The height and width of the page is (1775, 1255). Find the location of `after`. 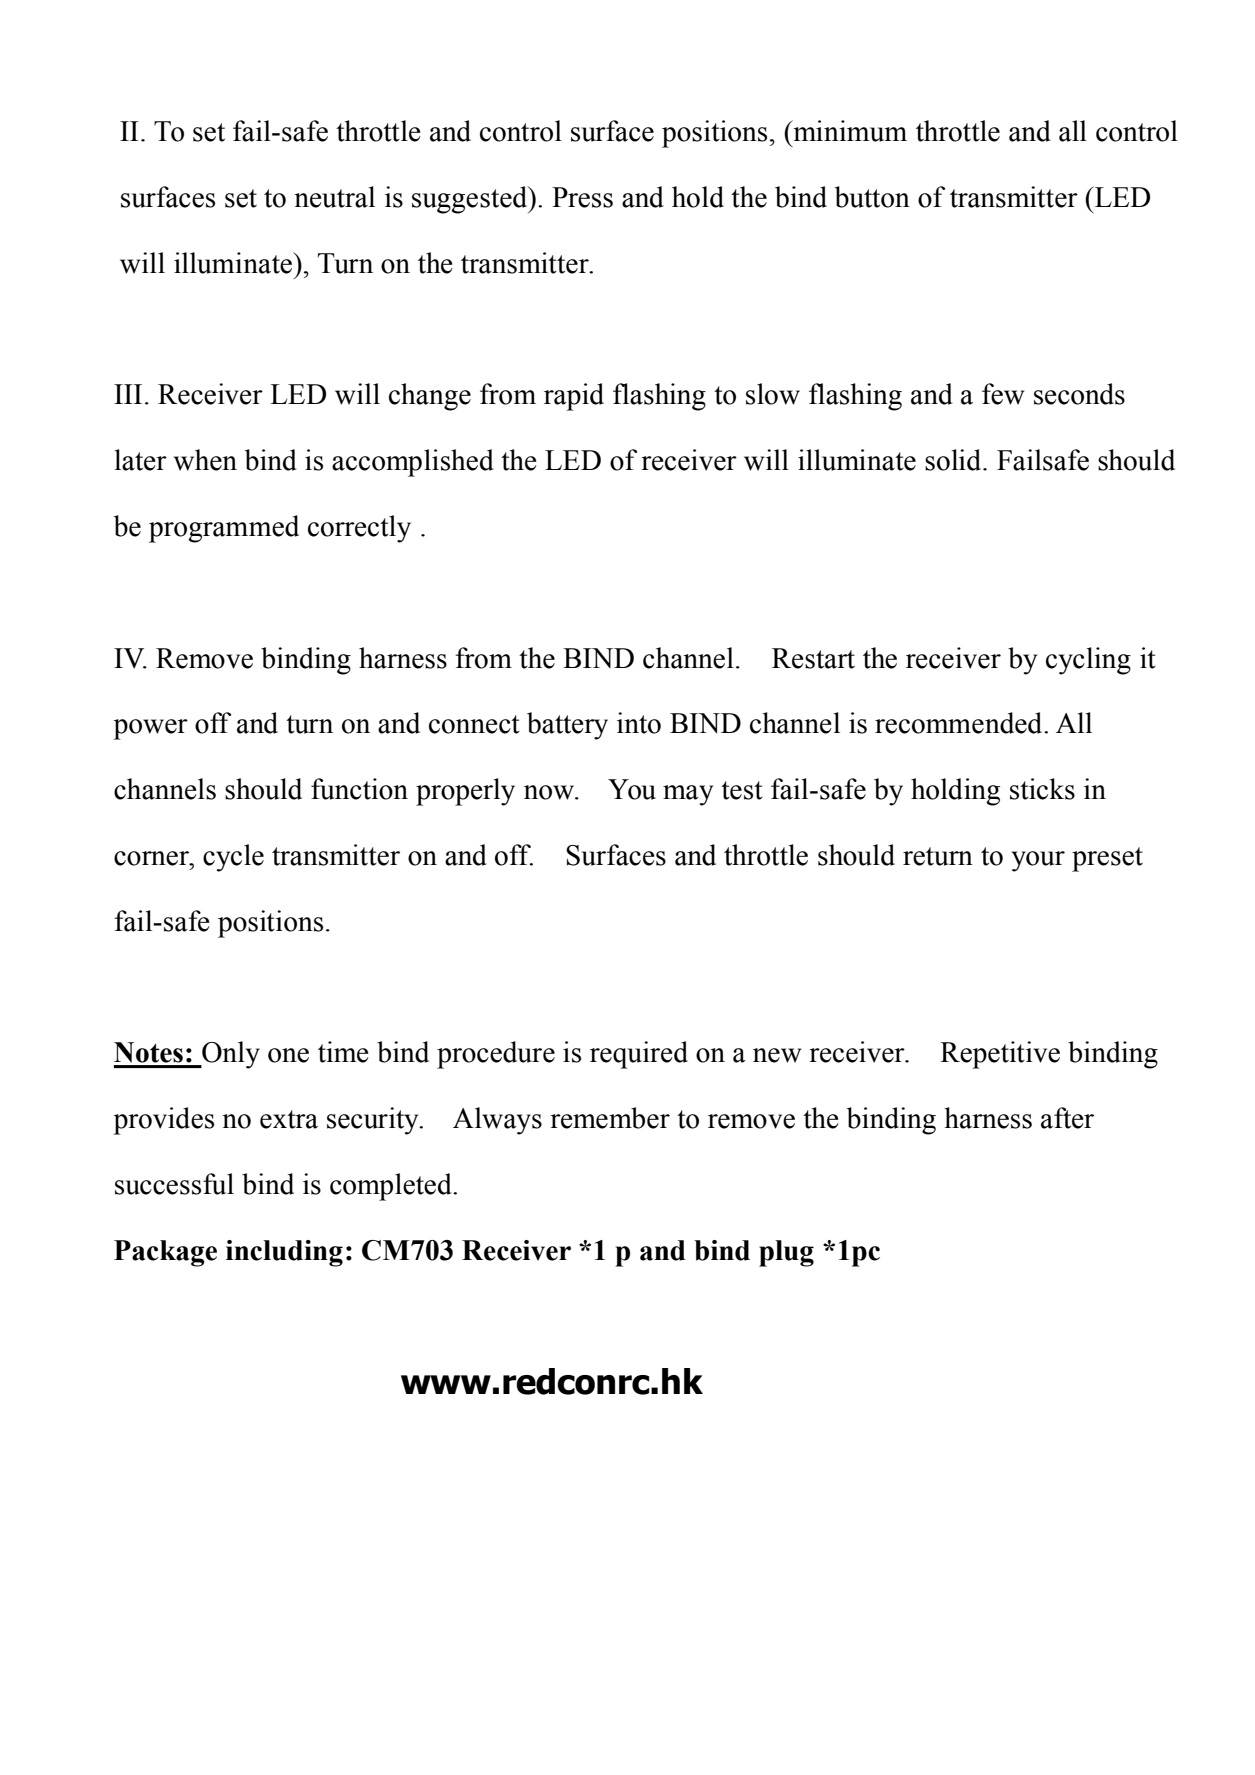

after is located at coordinates (1067, 1118).
